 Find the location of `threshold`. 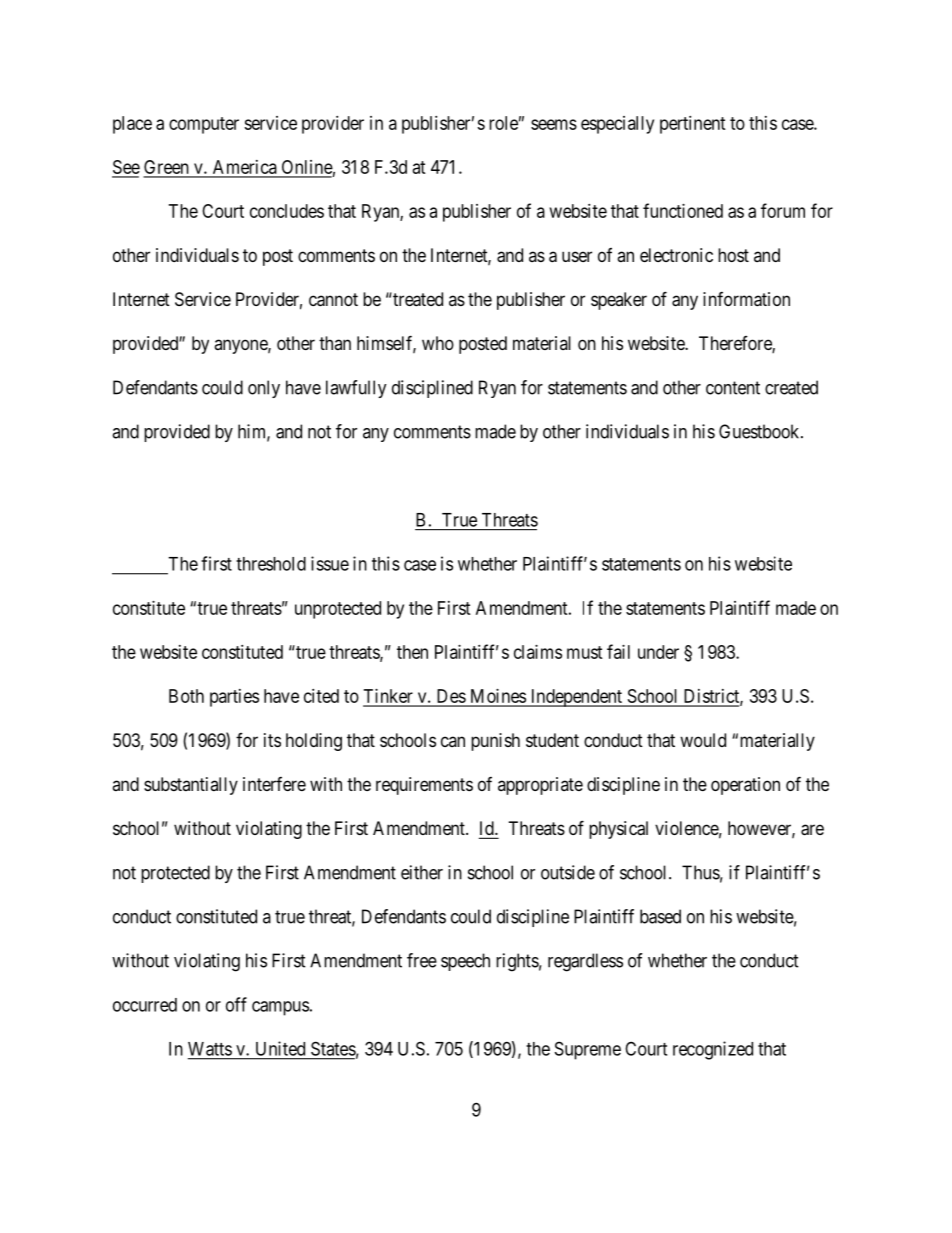

threshold is located at coordinates (271, 564).
